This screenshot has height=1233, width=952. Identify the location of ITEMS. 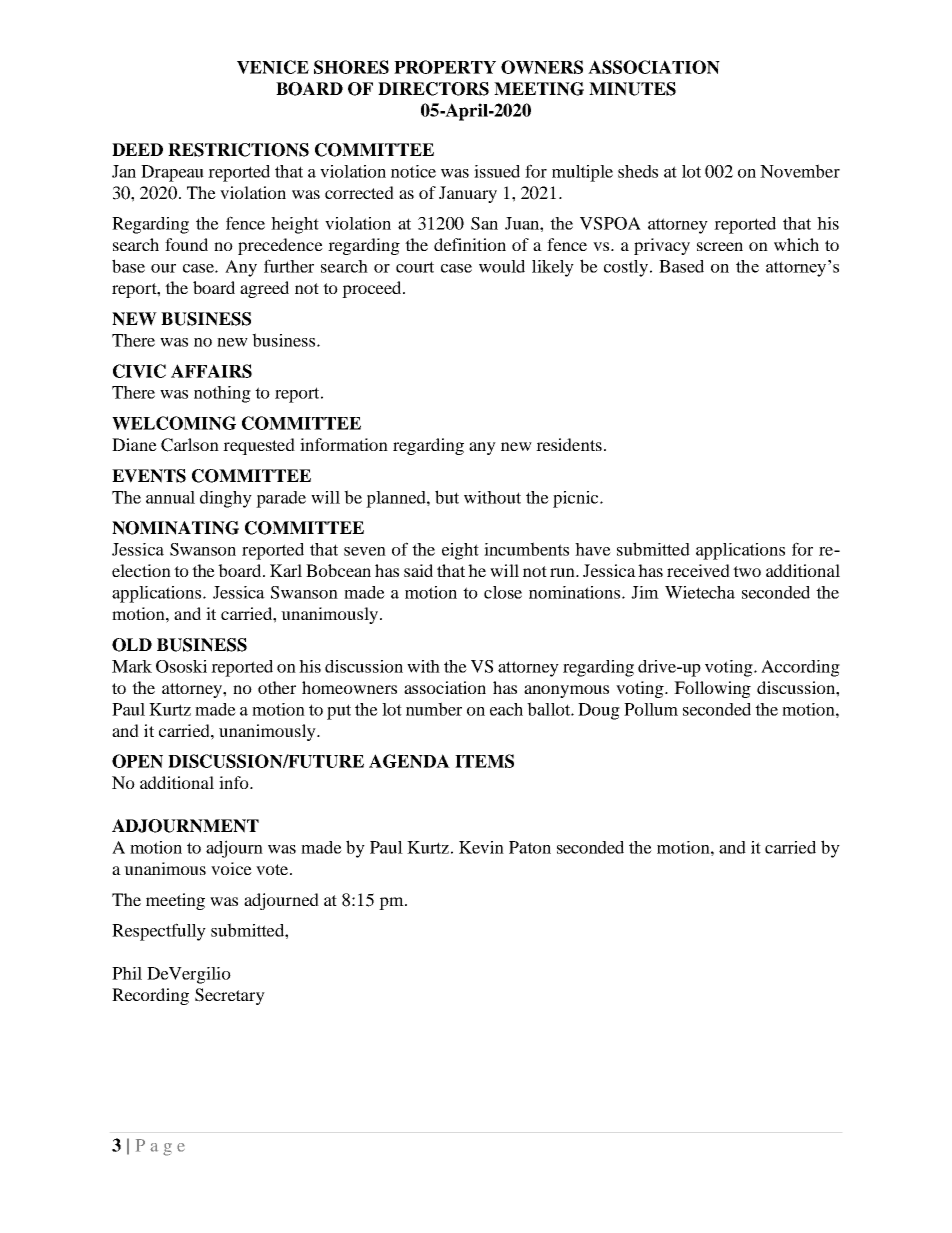
(484, 761).
